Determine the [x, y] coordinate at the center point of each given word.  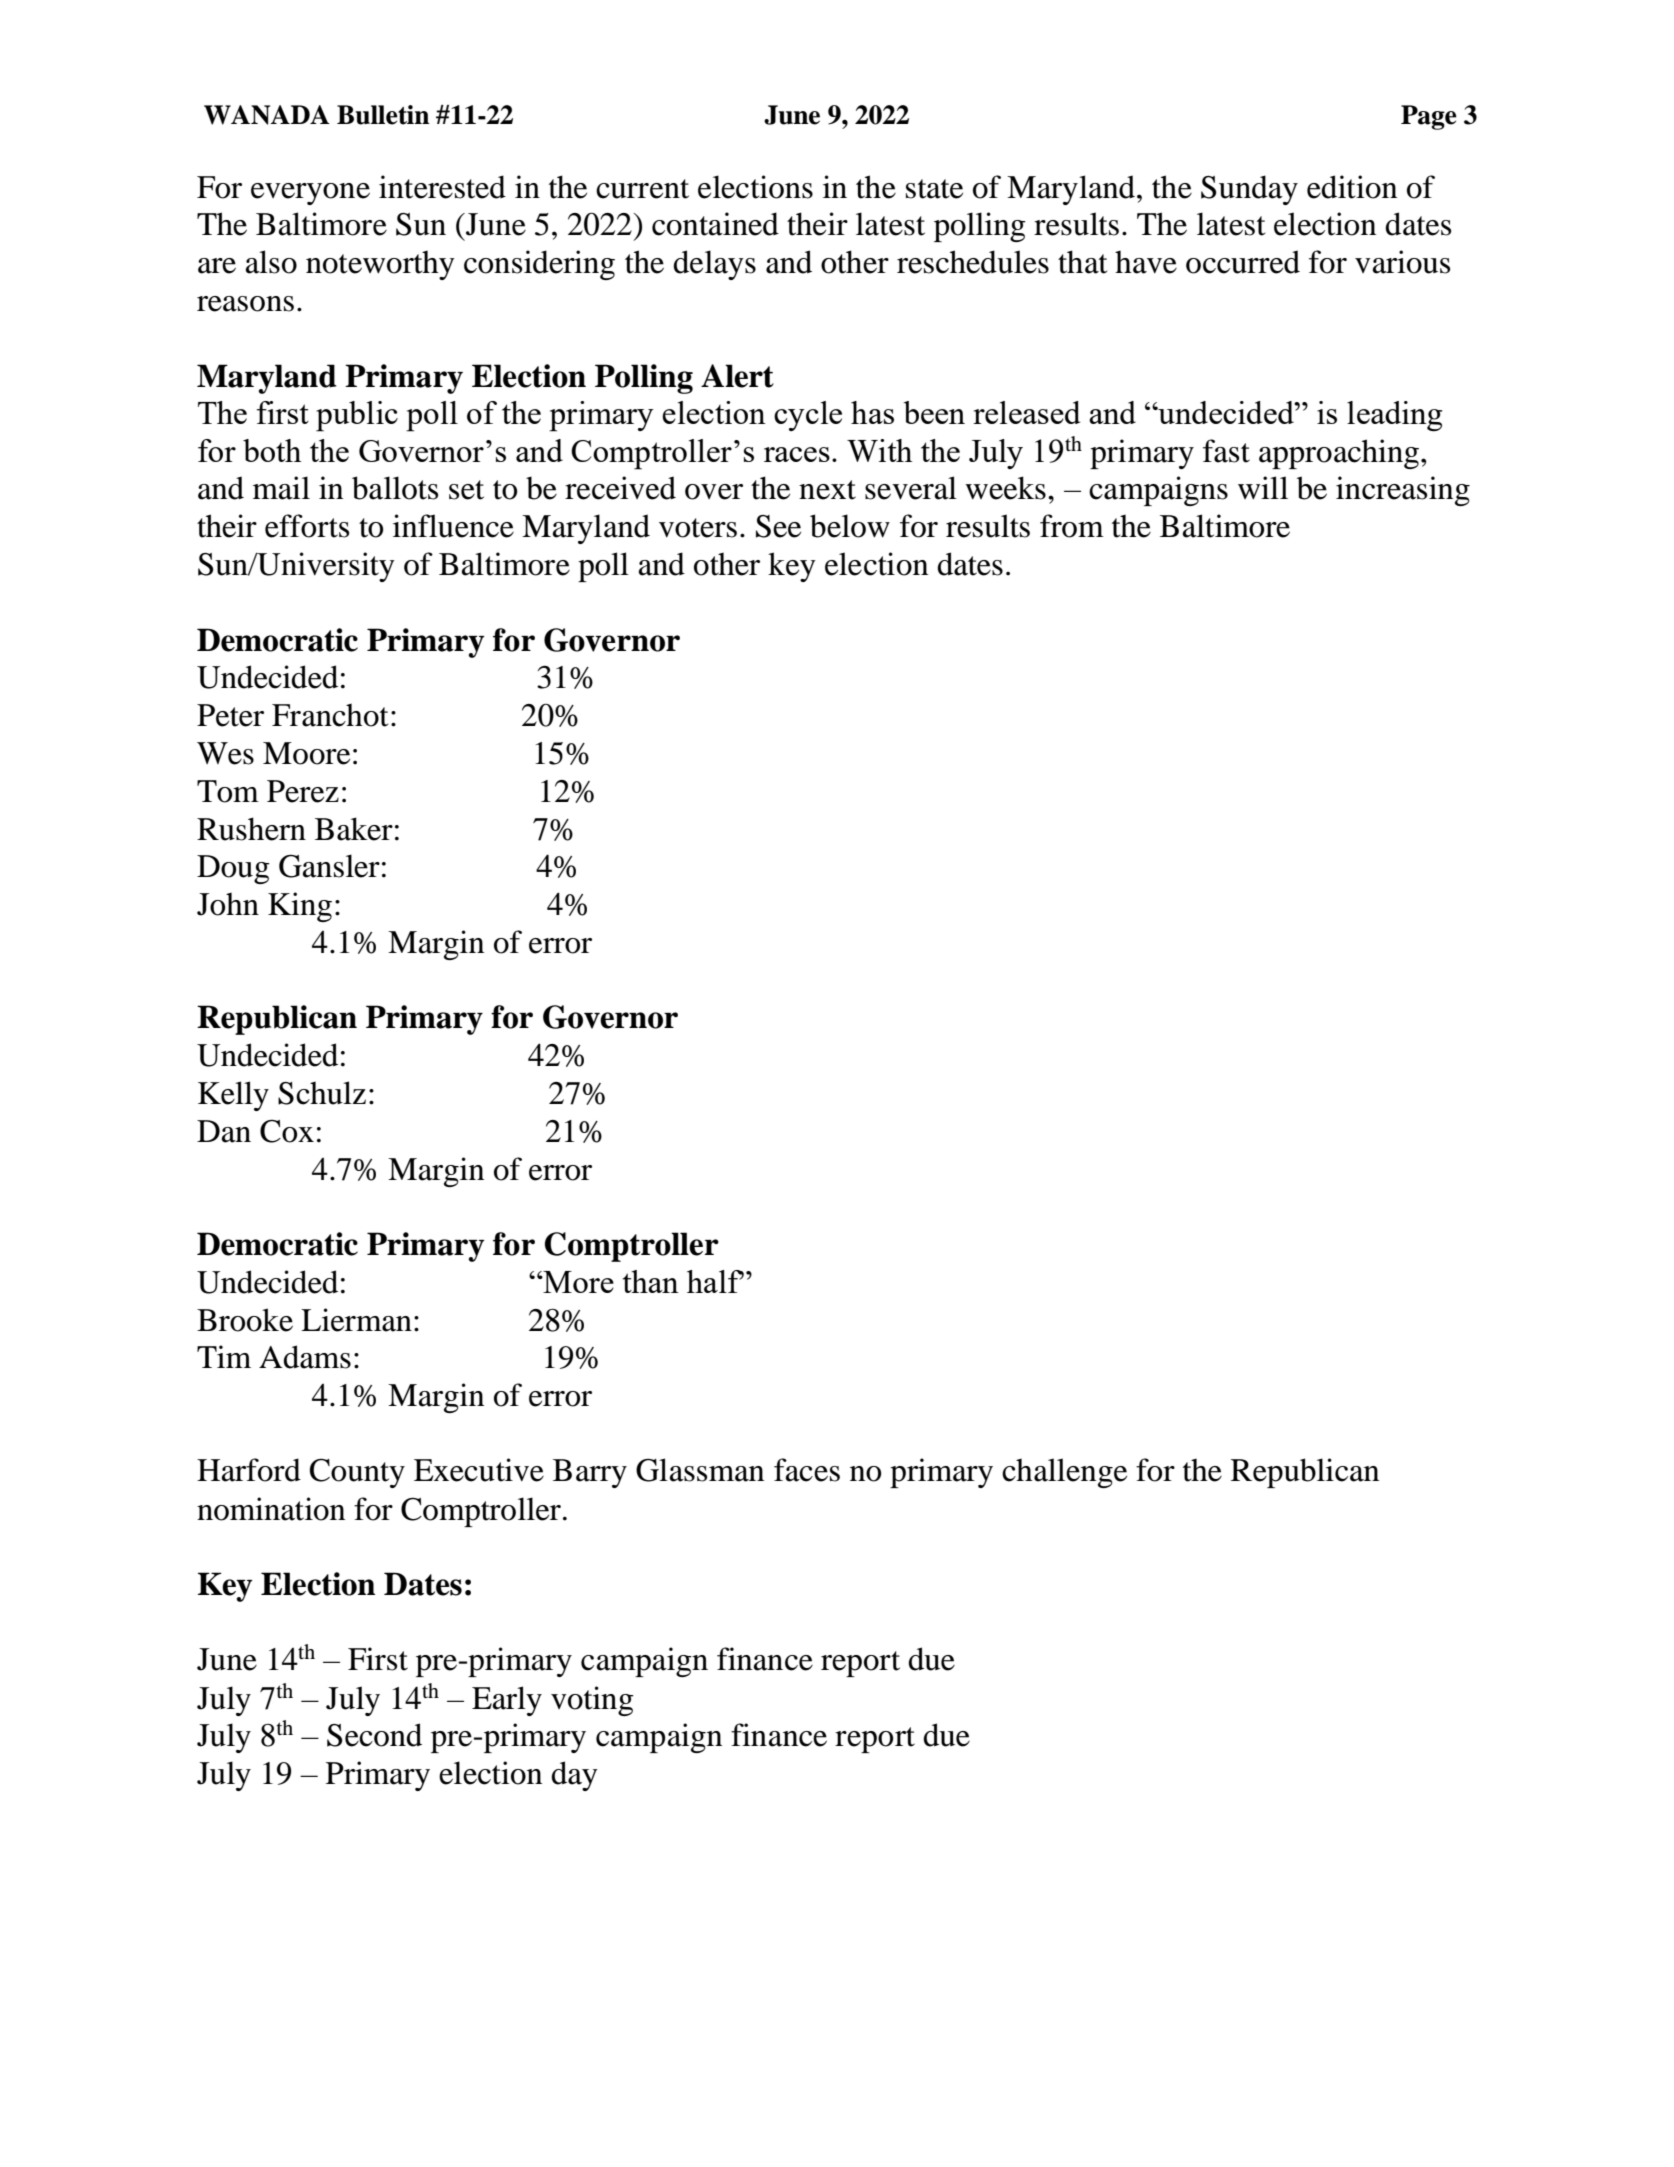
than [651, 1281]
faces [807, 1470]
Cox [287, 1131]
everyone [310, 194]
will [1263, 488]
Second [374, 1735]
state [934, 189]
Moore [306, 753]
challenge [1064, 1473]
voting [592, 1701]
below [850, 526]
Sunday [1249, 190]
